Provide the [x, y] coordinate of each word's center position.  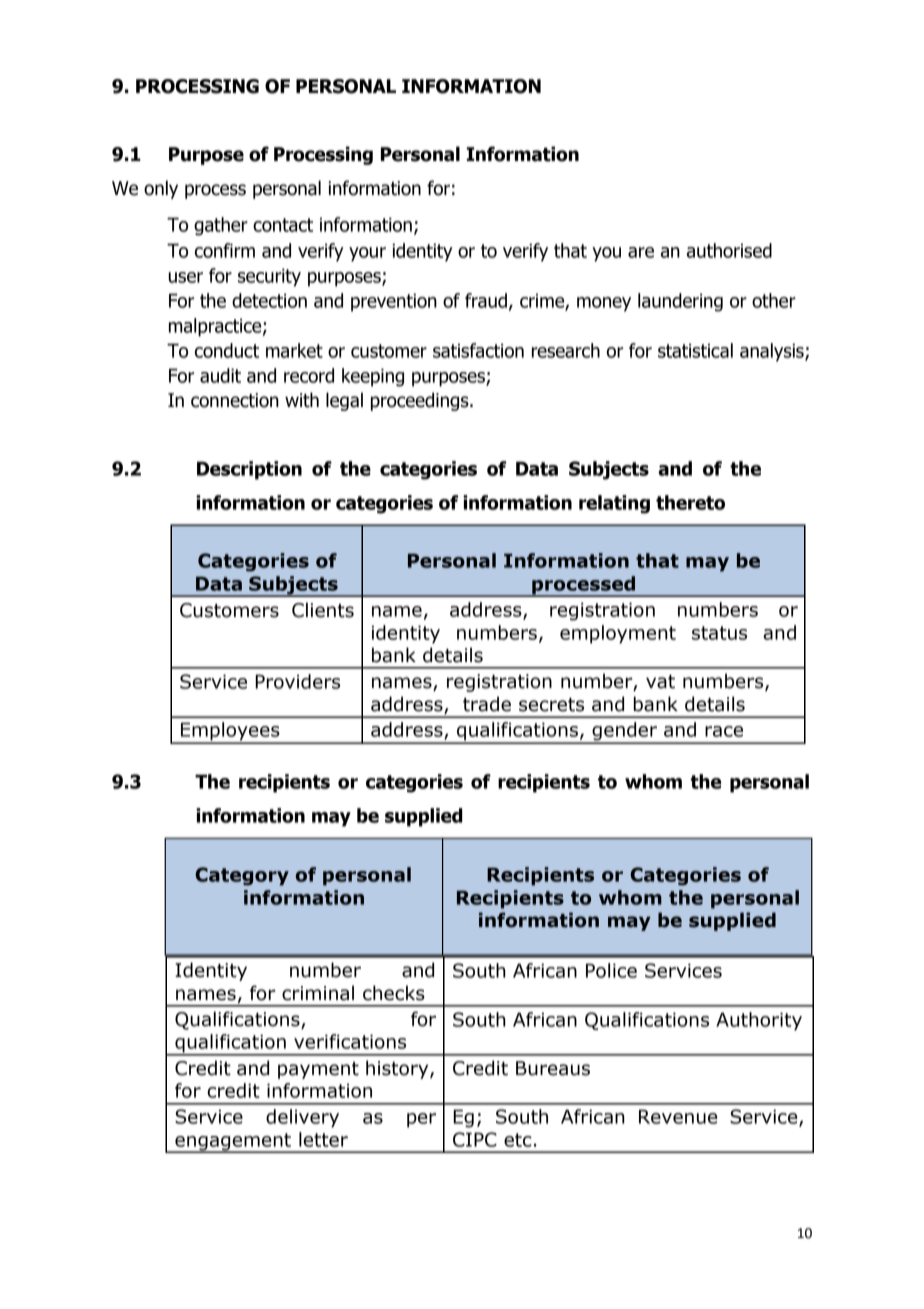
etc [518, 1140]
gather [221, 226]
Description [249, 470]
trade [487, 704]
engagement [233, 1143]
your [367, 254]
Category [242, 876]
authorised [729, 250]
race [724, 731]
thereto [690, 502]
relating [614, 504]
